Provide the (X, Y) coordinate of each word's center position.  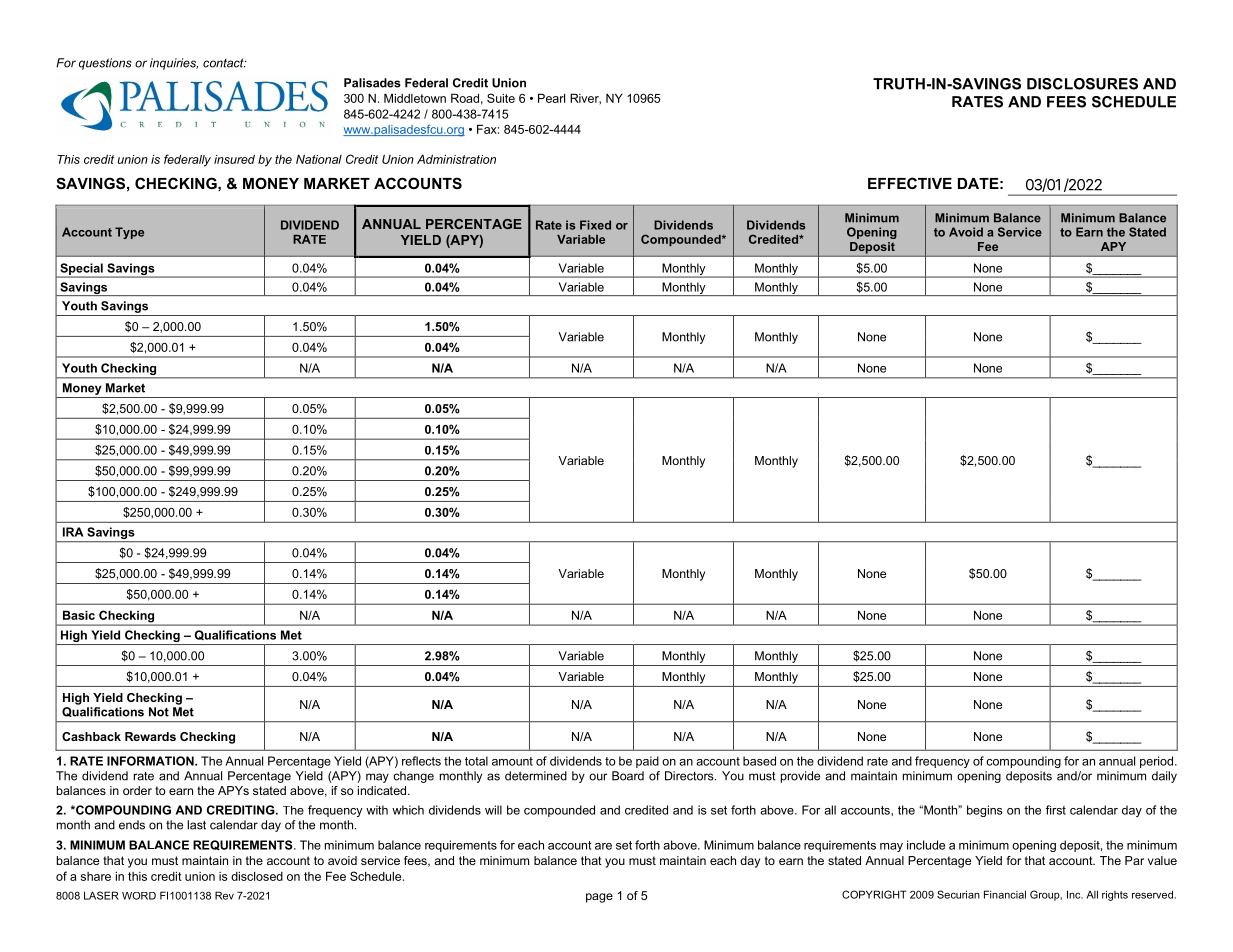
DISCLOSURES (1082, 84)
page (599, 898)
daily (1164, 777)
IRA (73, 532)
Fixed (595, 225)
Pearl (551, 98)
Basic (79, 615)
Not (159, 712)
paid (647, 762)
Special (81, 270)
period (1158, 762)
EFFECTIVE (910, 183)
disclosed (257, 876)
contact (224, 63)
